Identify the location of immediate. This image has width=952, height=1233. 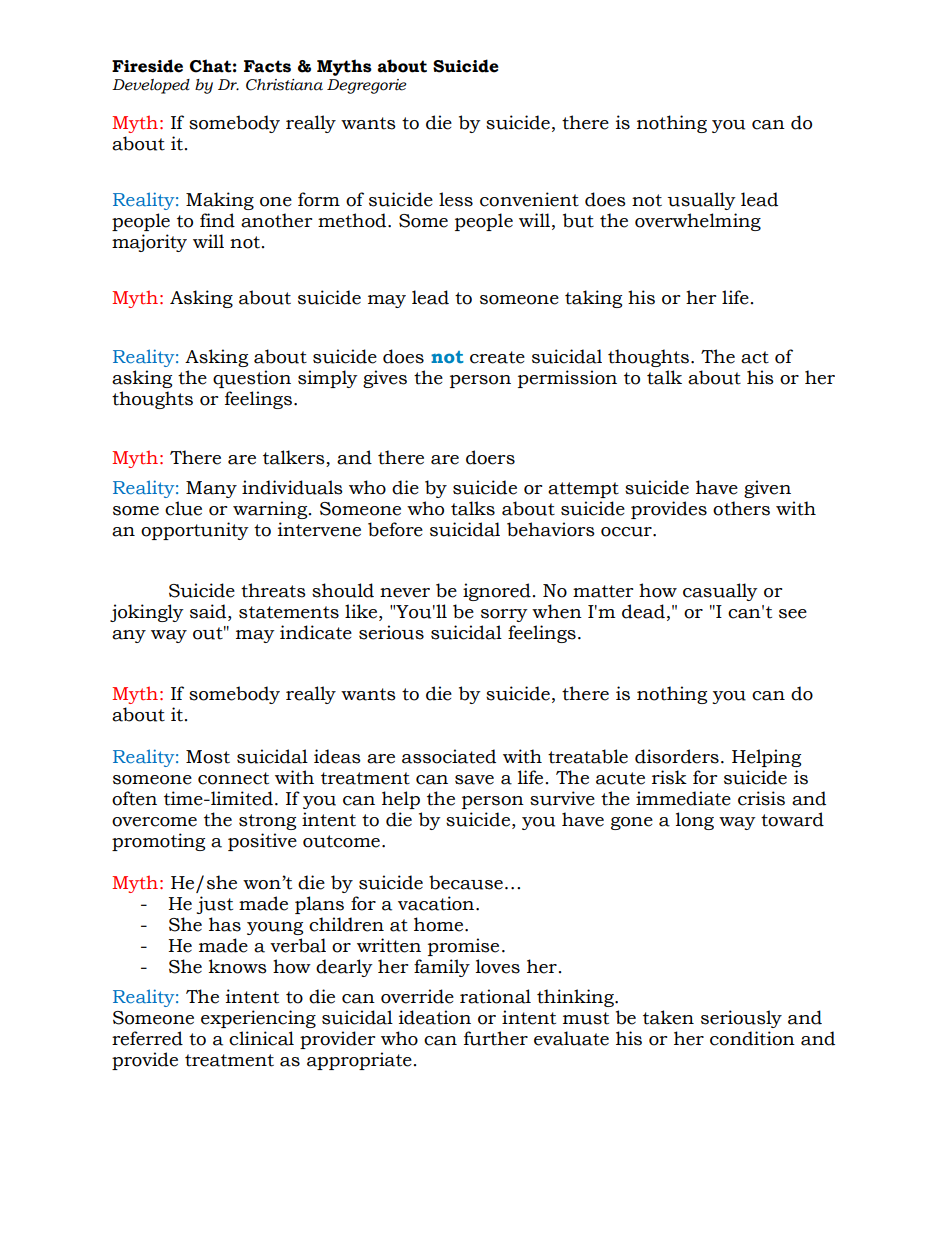
(683, 798).
